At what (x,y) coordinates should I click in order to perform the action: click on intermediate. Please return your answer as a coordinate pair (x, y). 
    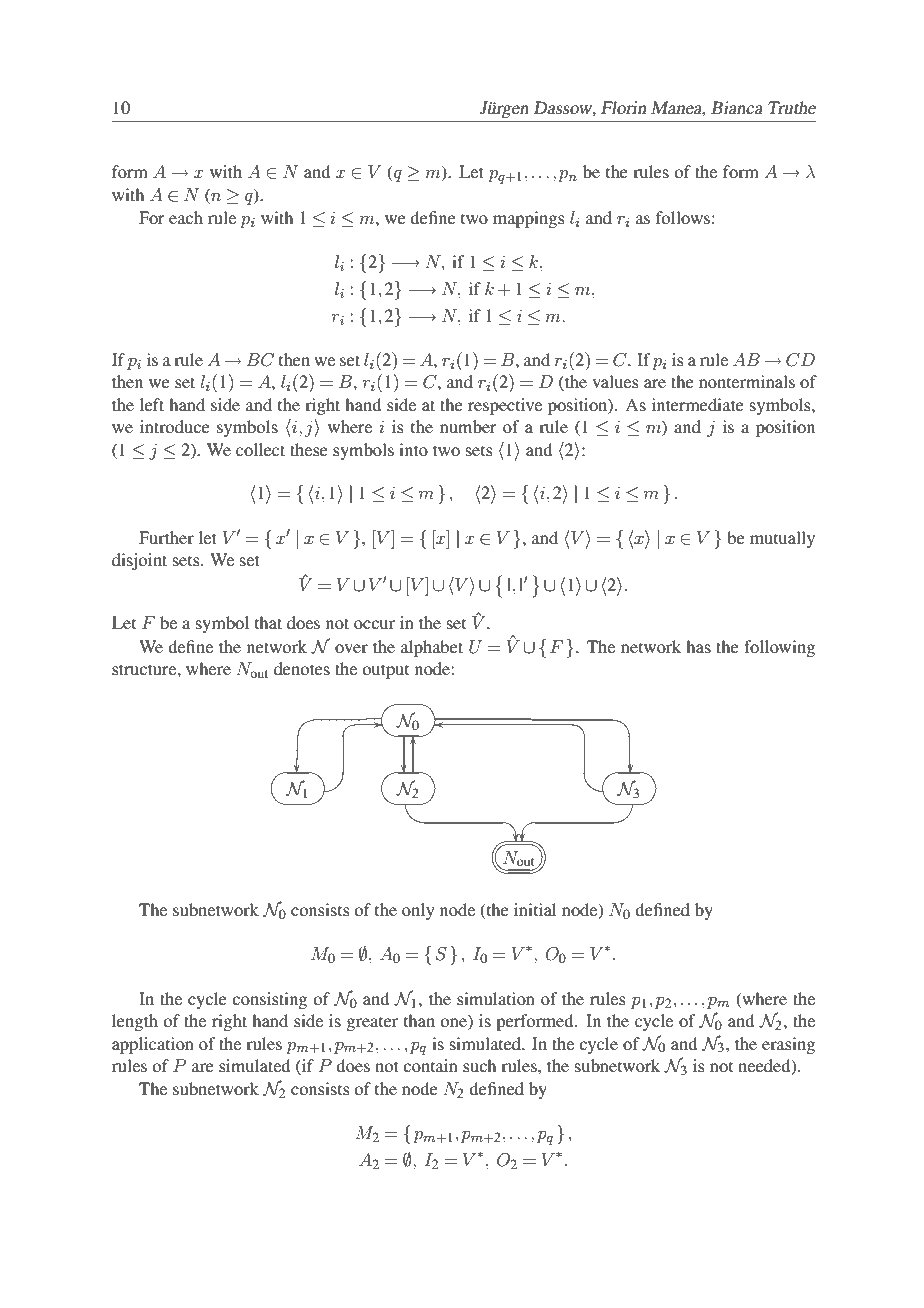
    Looking at the image, I should click on (698, 404).
